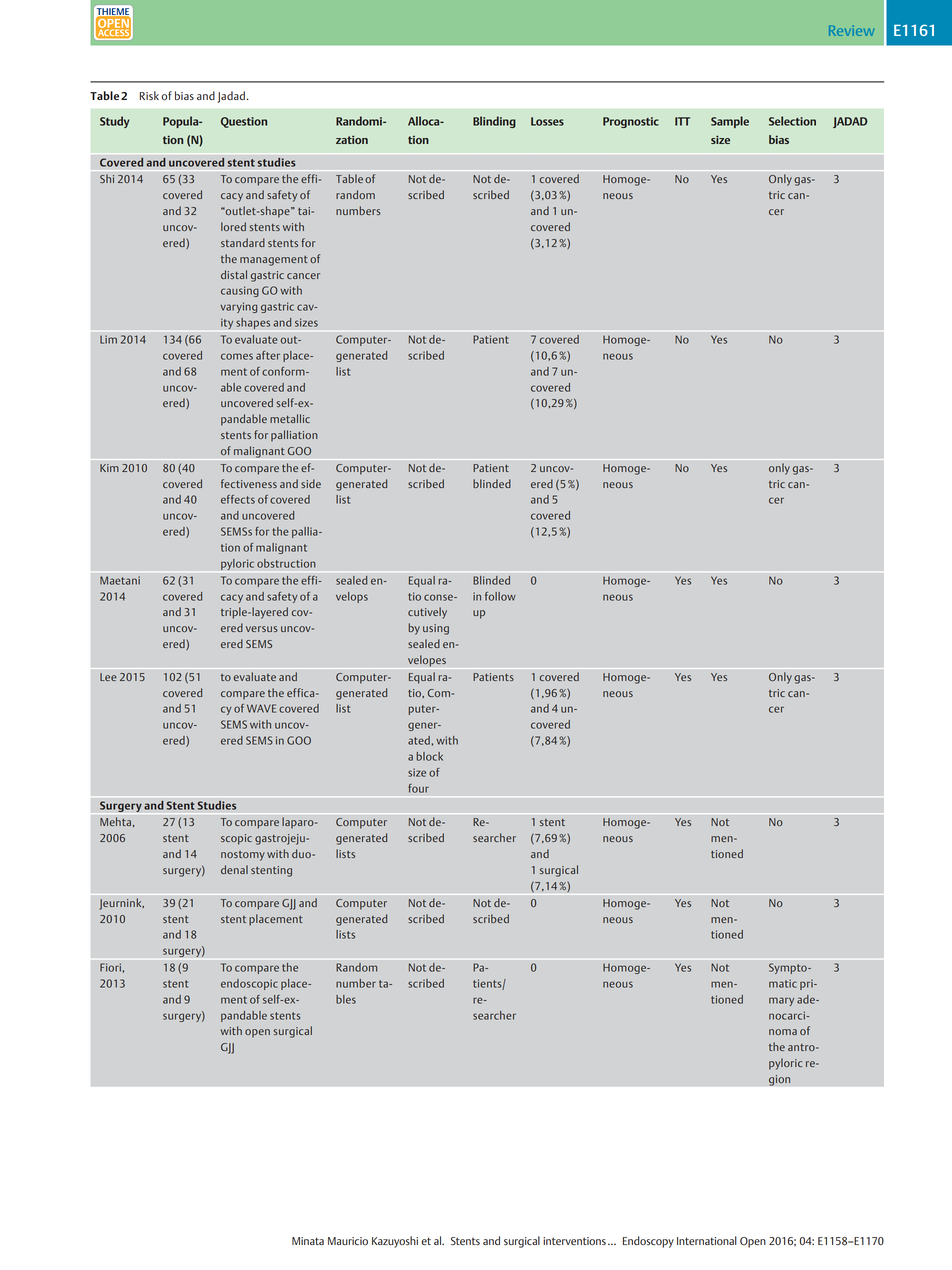  I want to click on block, so click(430, 756).
